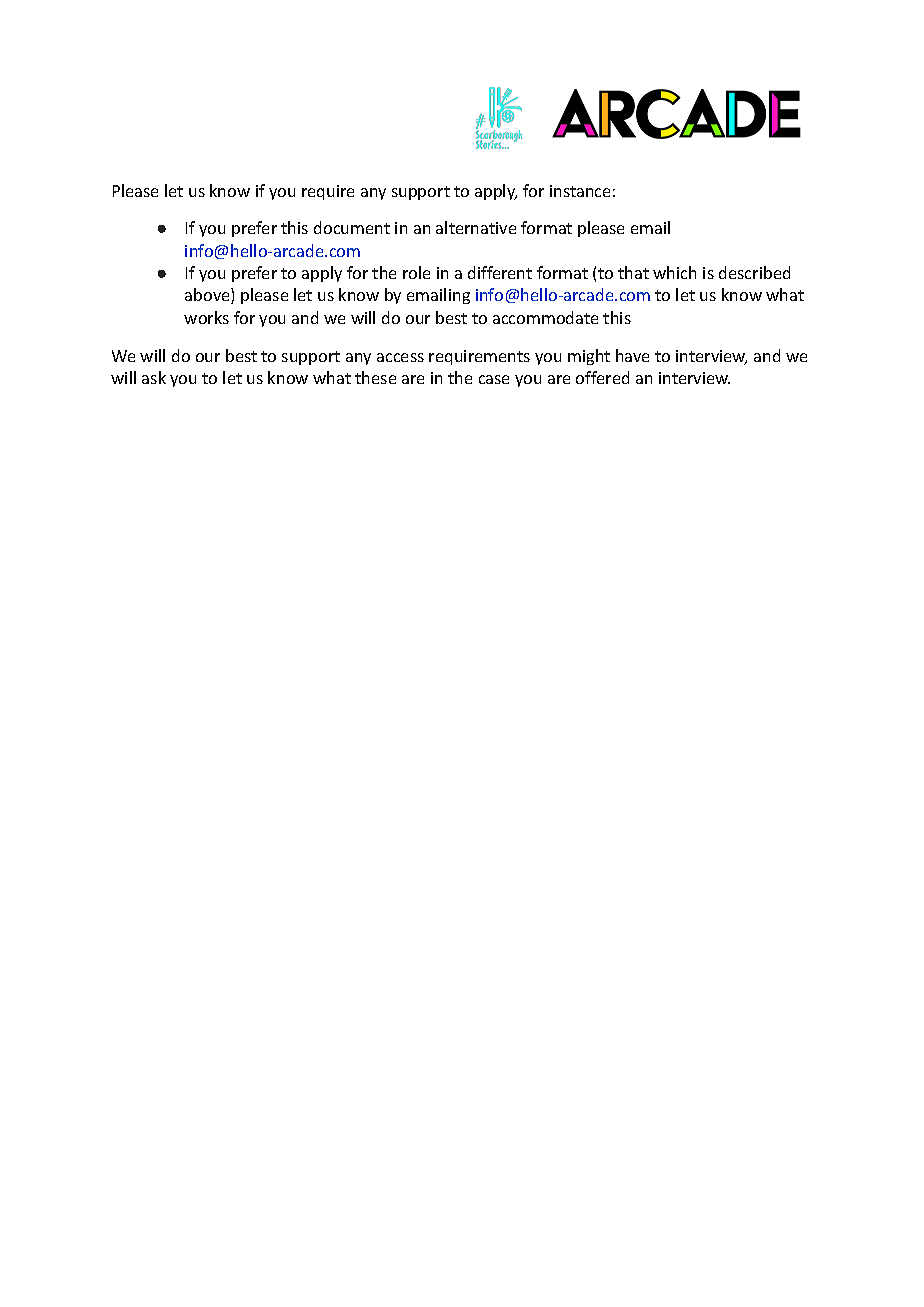  What do you see at coordinates (674, 272) in the document?
I see `which` at bounding box center [674, 272].
